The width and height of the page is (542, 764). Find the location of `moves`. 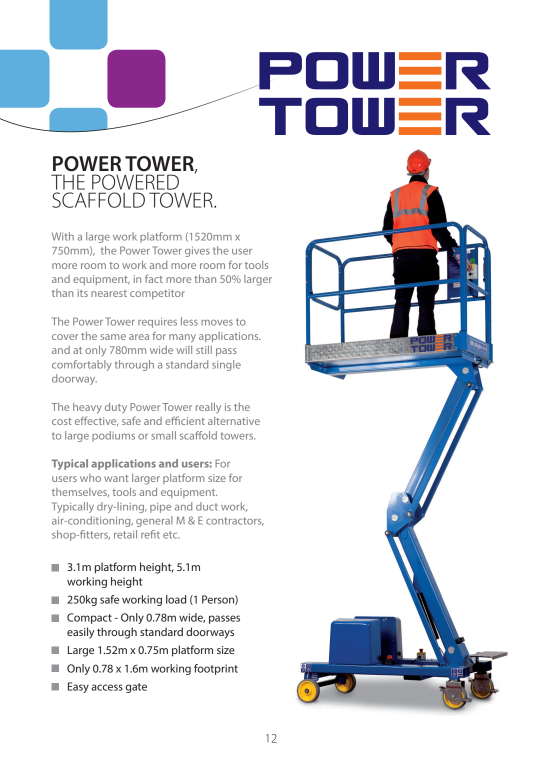

moves is located at coordinates (217, 323).
